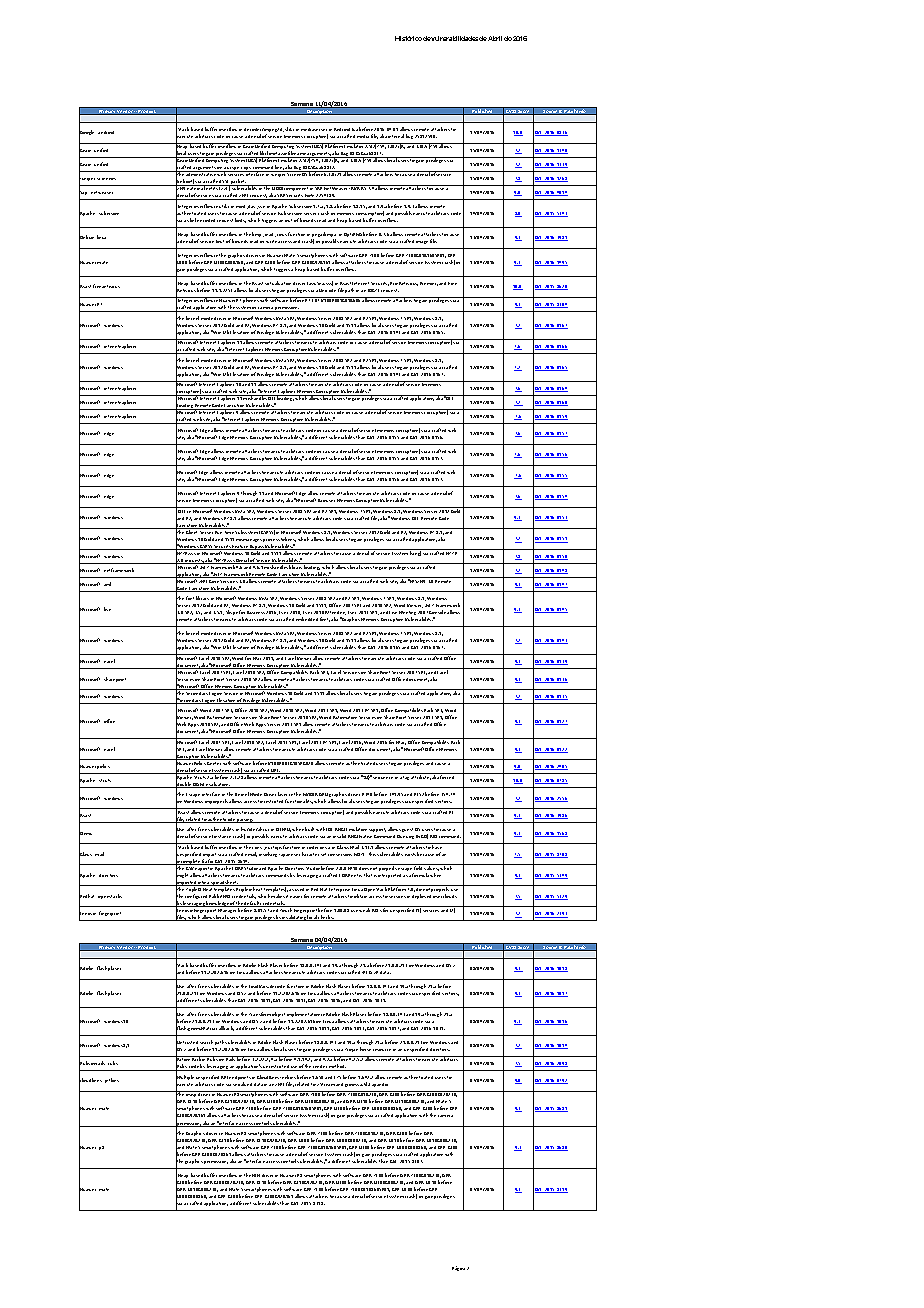  I want to click on Business, so click(257, 612).
